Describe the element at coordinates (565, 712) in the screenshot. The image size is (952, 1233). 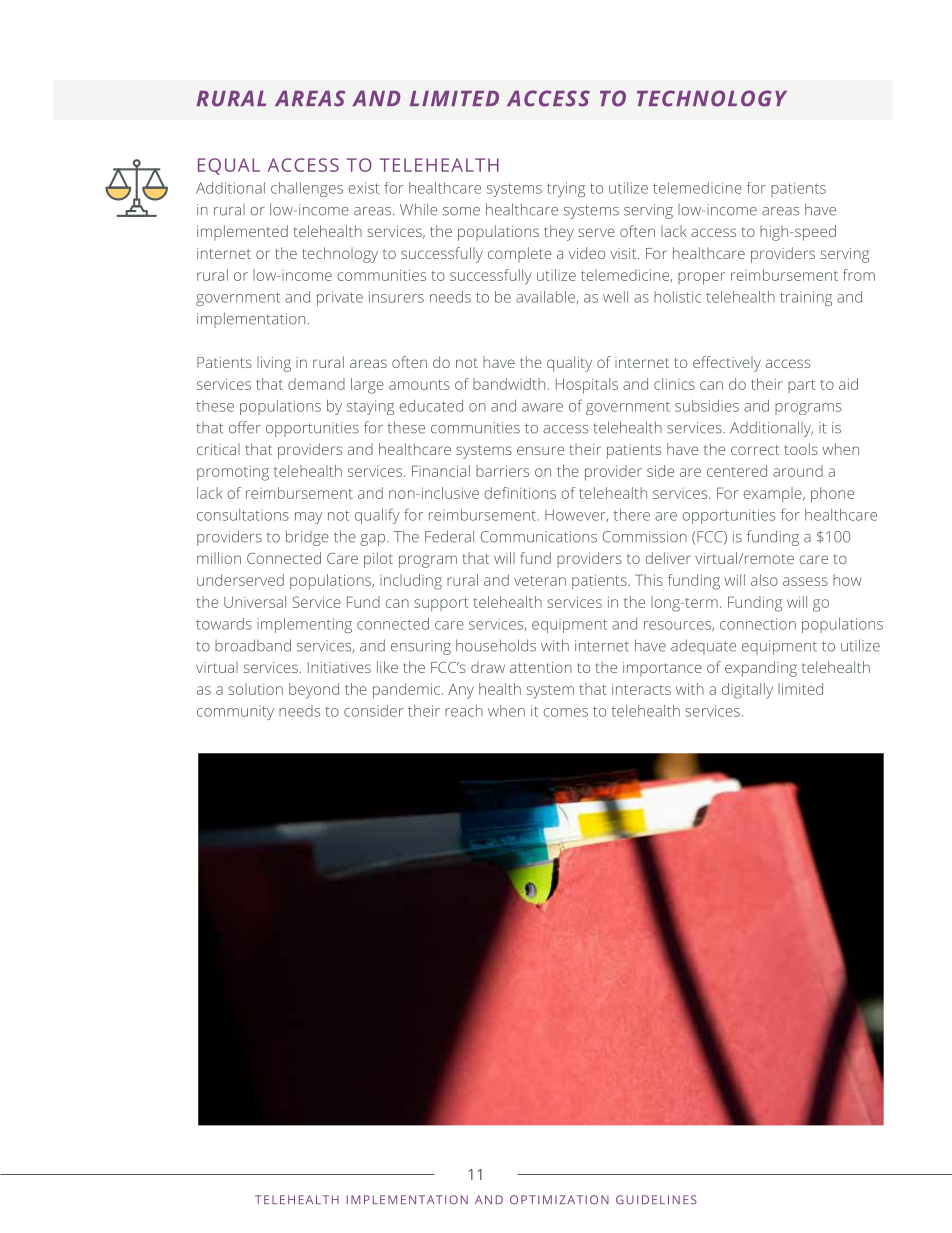
I see `comes` at that location.
